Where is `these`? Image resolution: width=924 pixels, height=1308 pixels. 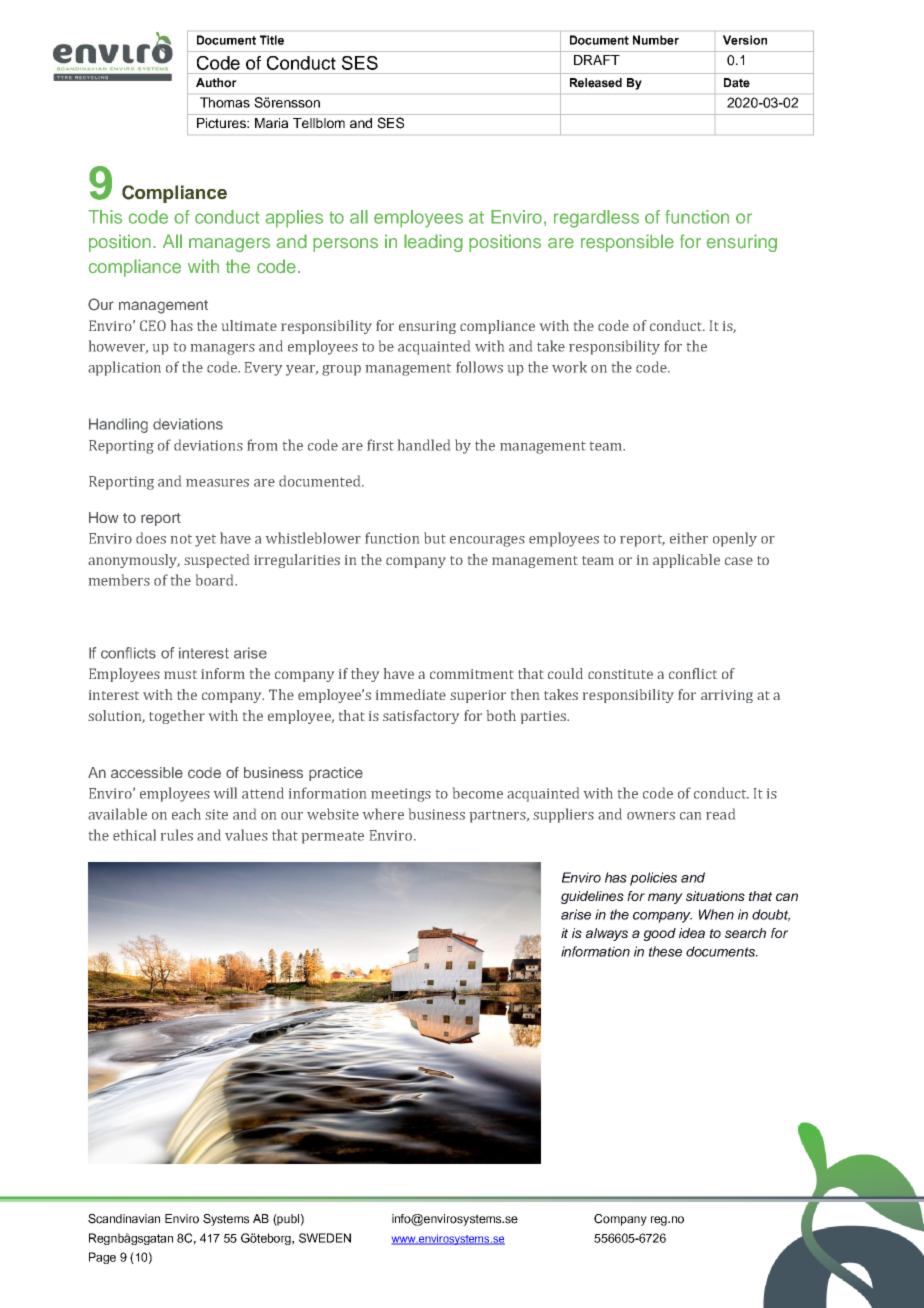 these is located at coordinates (665, 951).
